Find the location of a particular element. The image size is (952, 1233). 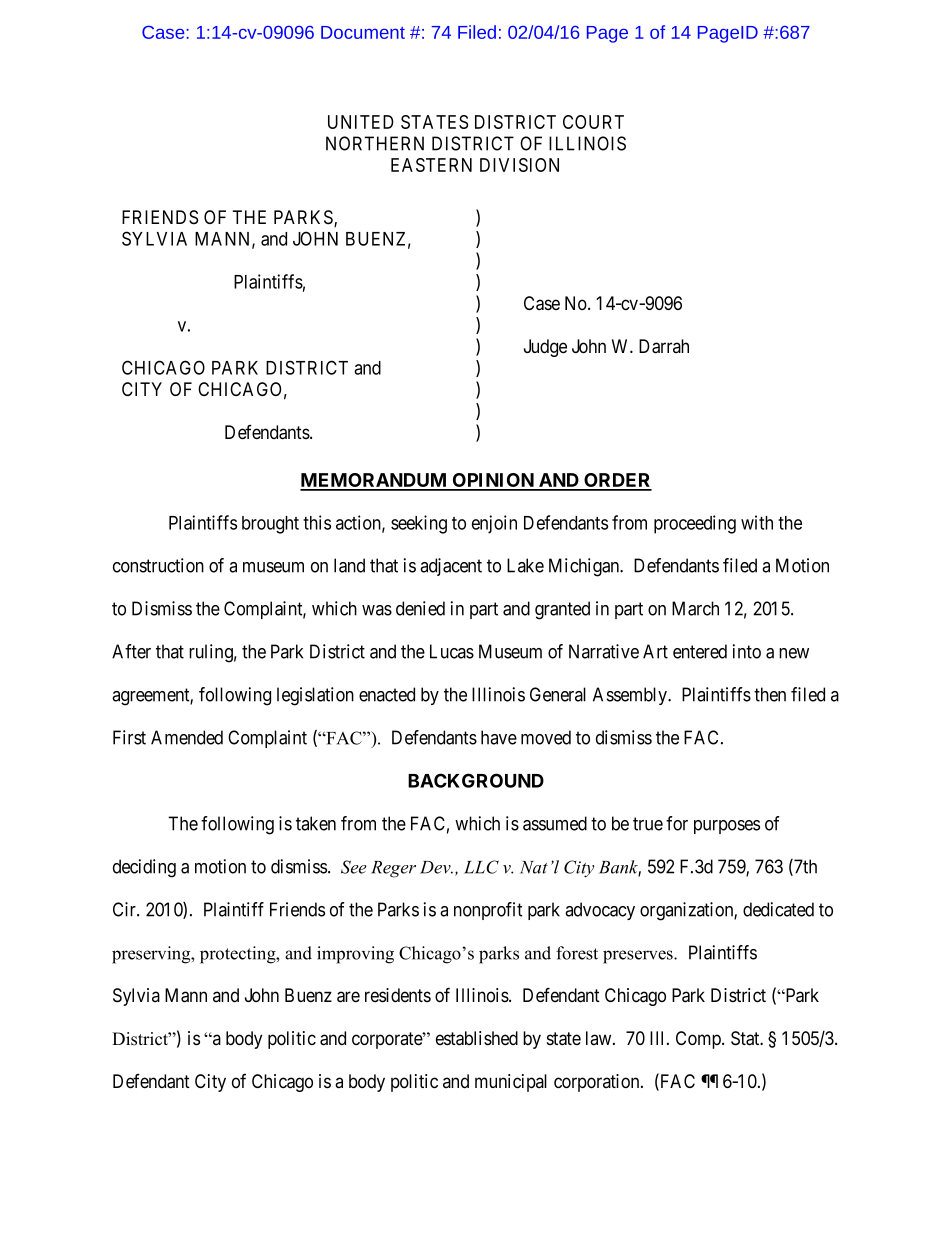

proceeding is located at coordinates (695, 524).
